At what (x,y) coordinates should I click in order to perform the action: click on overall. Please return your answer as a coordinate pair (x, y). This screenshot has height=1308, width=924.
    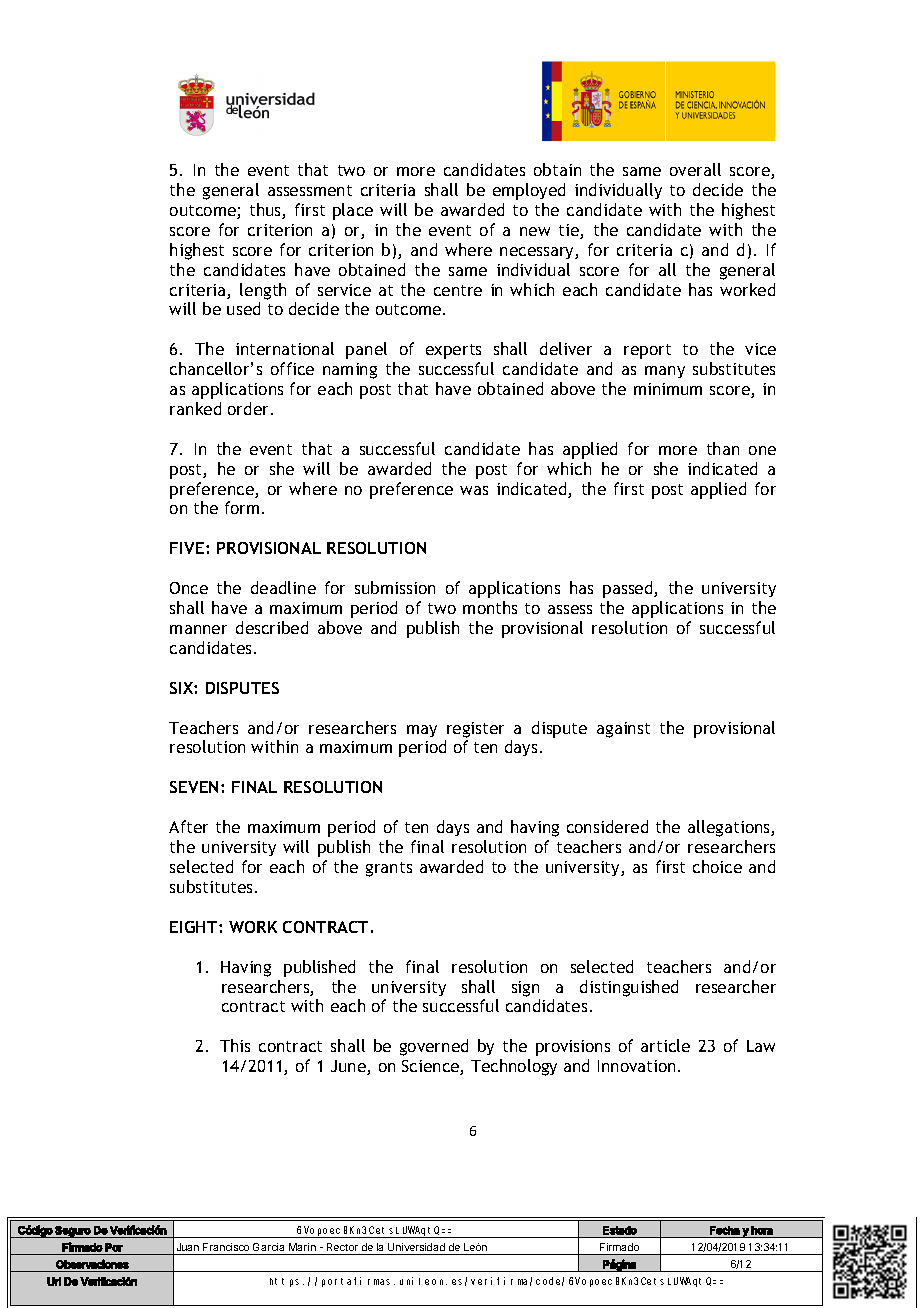
    Looking at the image, I should click on (695, 169).
